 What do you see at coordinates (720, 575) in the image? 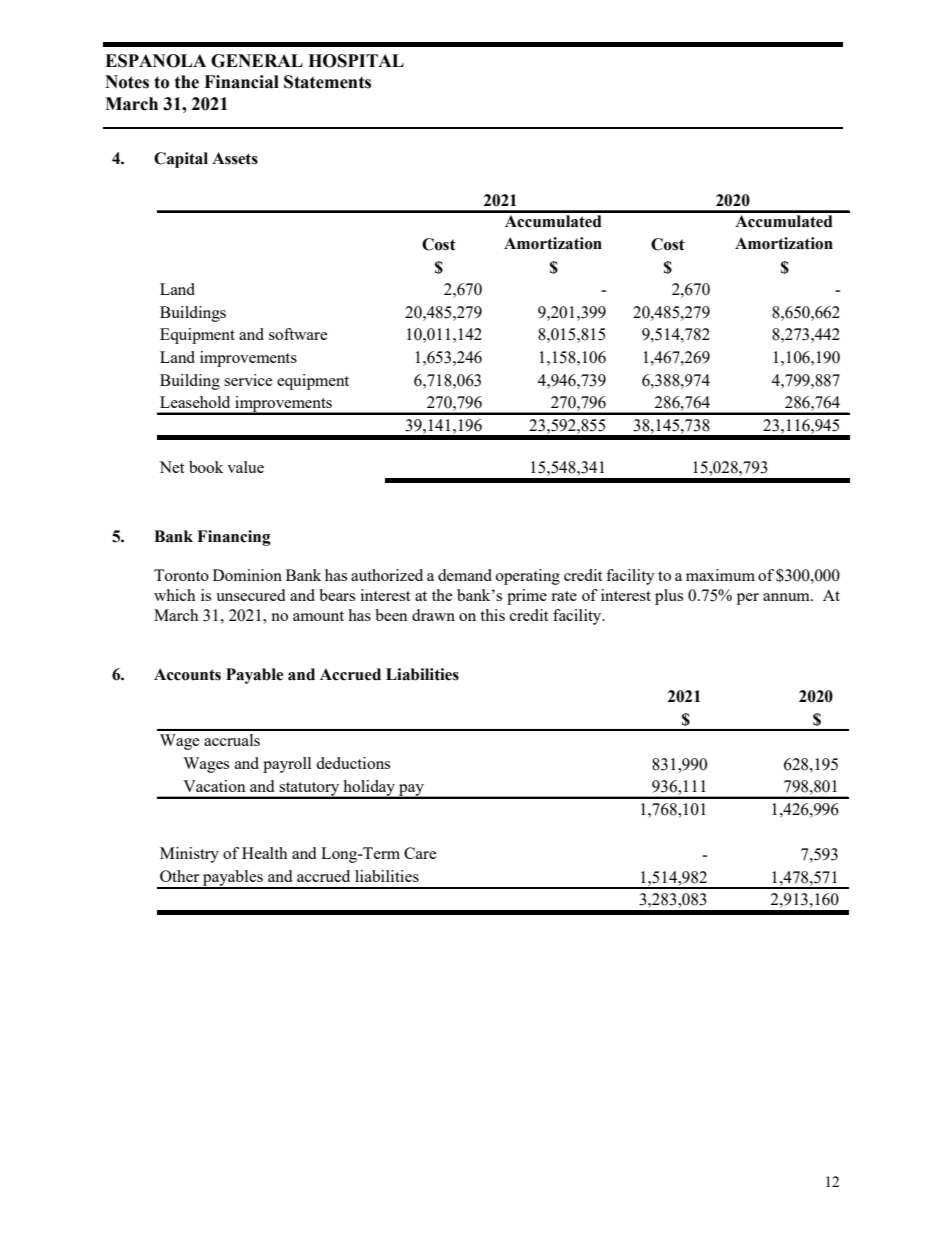
I see `maximum` at bounding box center [720, 575].
